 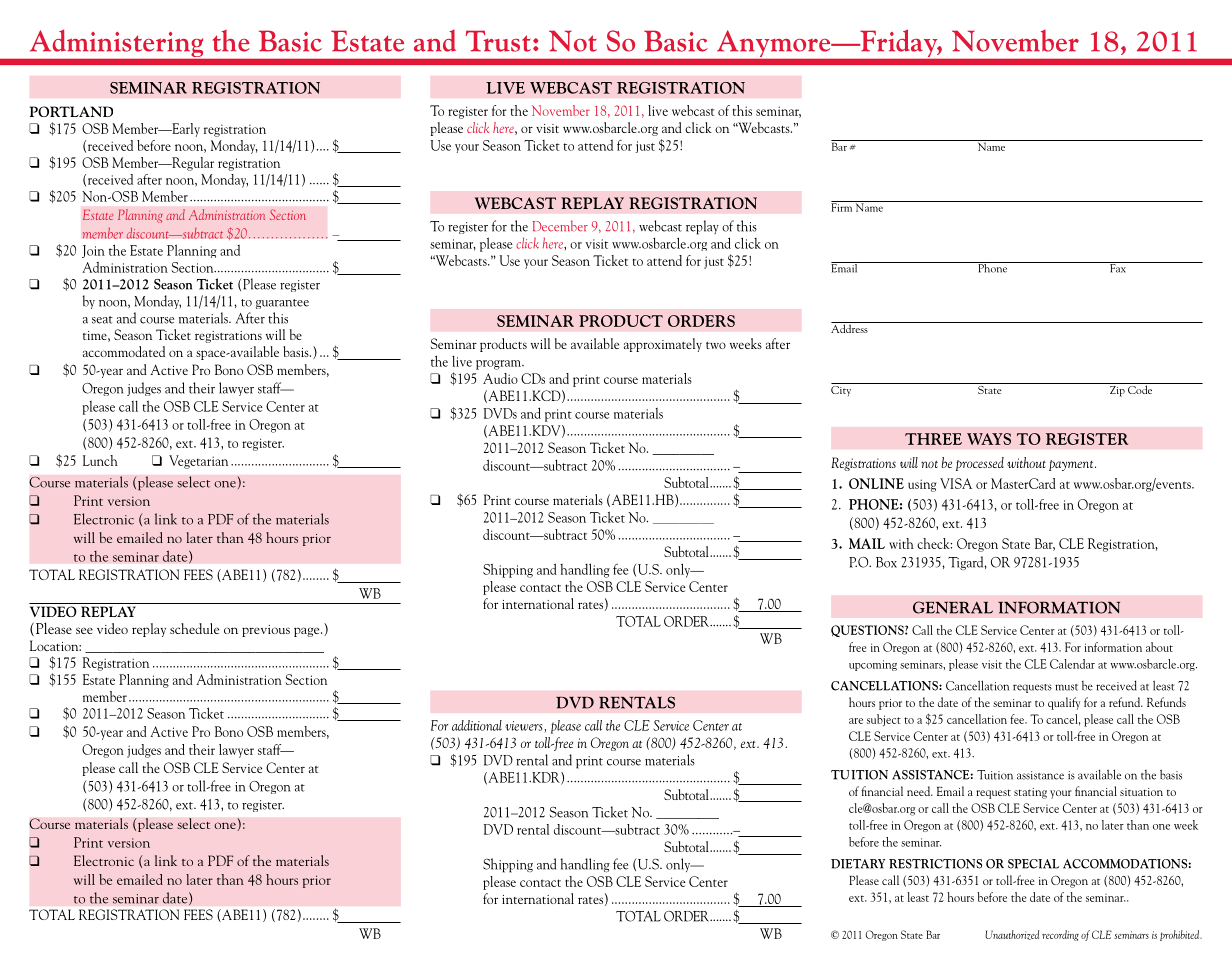 What do you see at coordinates (194, 628) in the document?
I see `schedule` at bounding box center [194, 628].
